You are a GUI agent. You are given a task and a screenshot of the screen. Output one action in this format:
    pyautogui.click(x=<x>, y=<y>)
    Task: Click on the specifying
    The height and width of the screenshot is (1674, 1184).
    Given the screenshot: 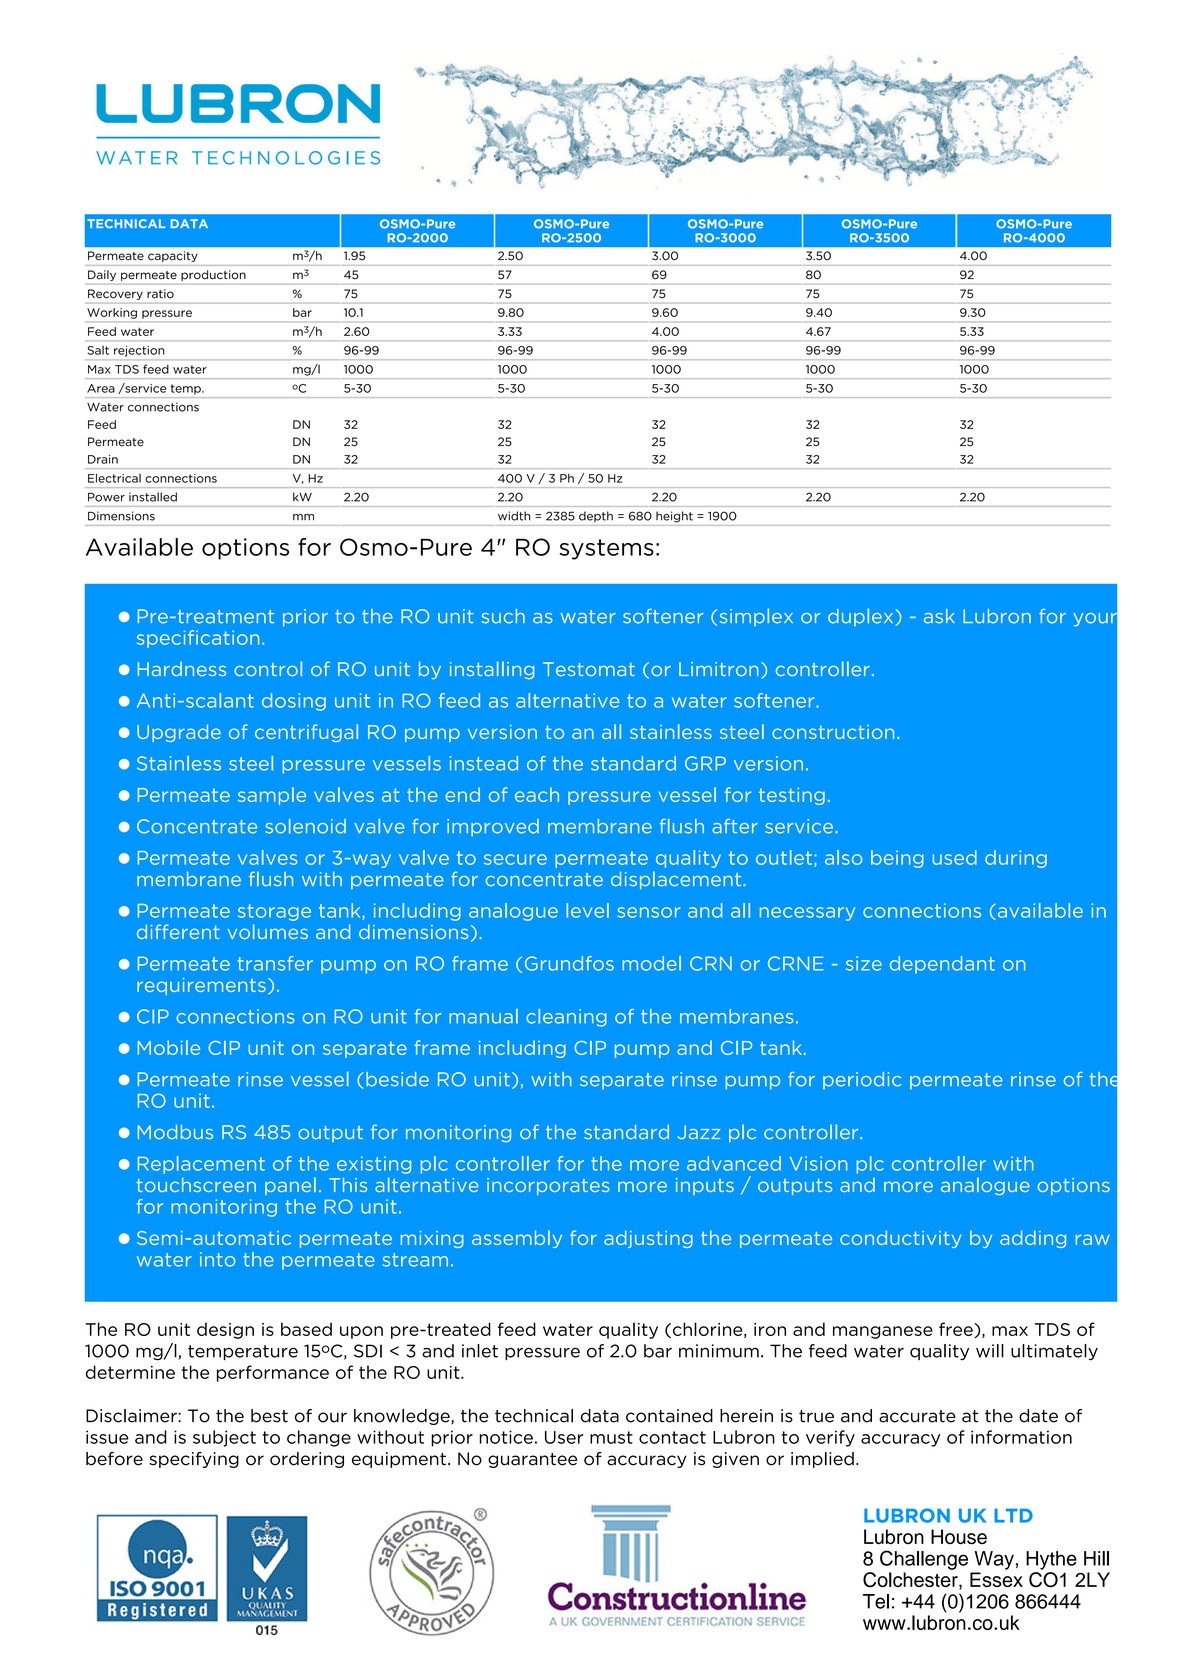 What is the action you would take?
    pyautogui.click(x=194, y=1460)
